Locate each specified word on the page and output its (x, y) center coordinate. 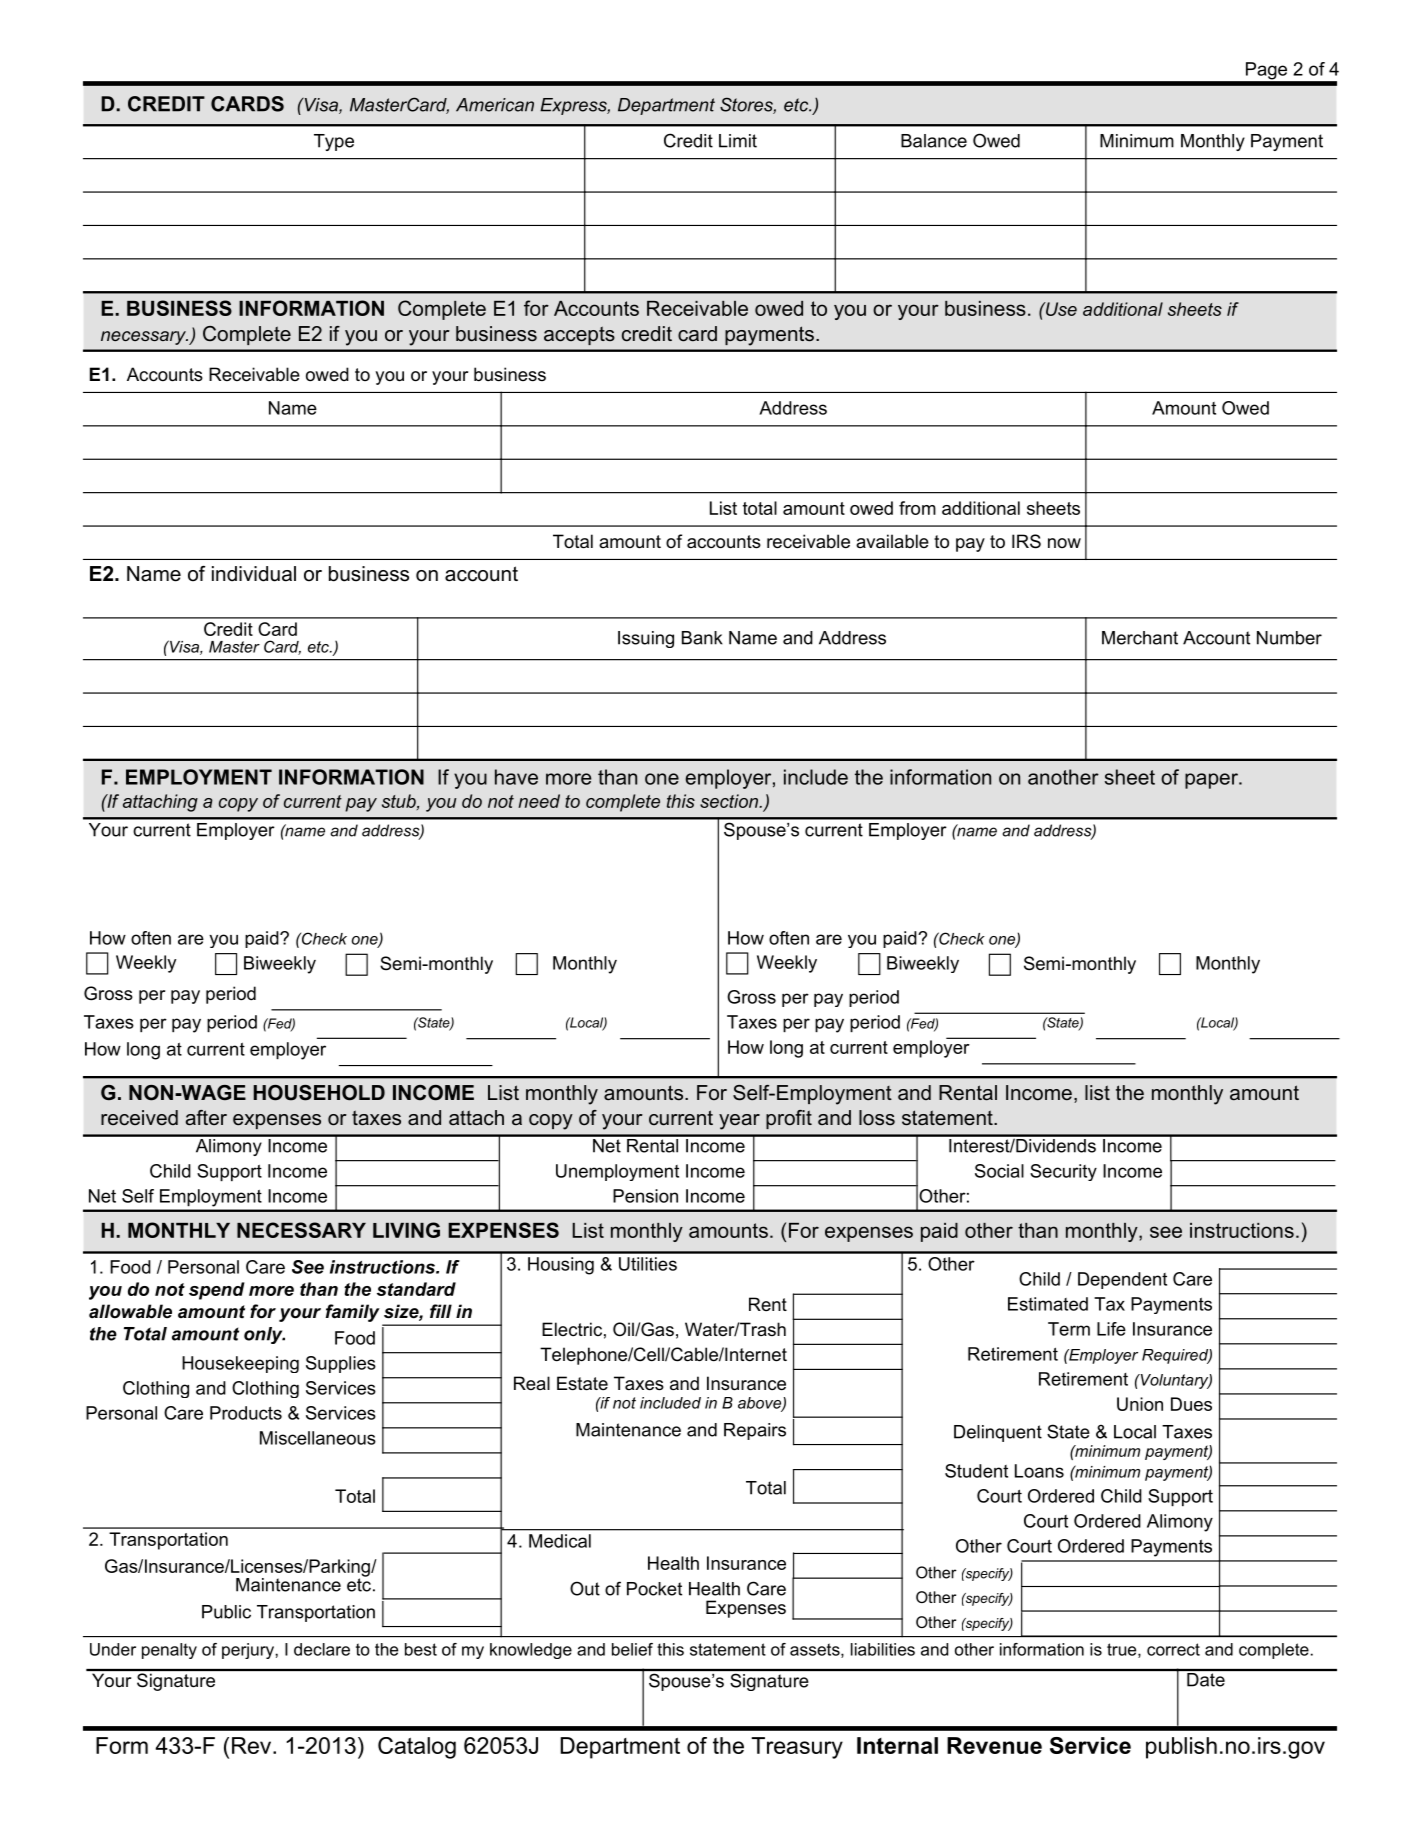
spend (216, 1291)
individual (254, 574)
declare (322, 1649)
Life (1111, 1329)
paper (1212, 781)
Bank (702, 638)
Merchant (1140, 638)
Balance (934, 141)
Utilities (648, 1264)
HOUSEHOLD (319, 1093)
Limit (738, 141)
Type (334, 142)
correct (1173, 1649)
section (730, 801)
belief (632, 1649)
